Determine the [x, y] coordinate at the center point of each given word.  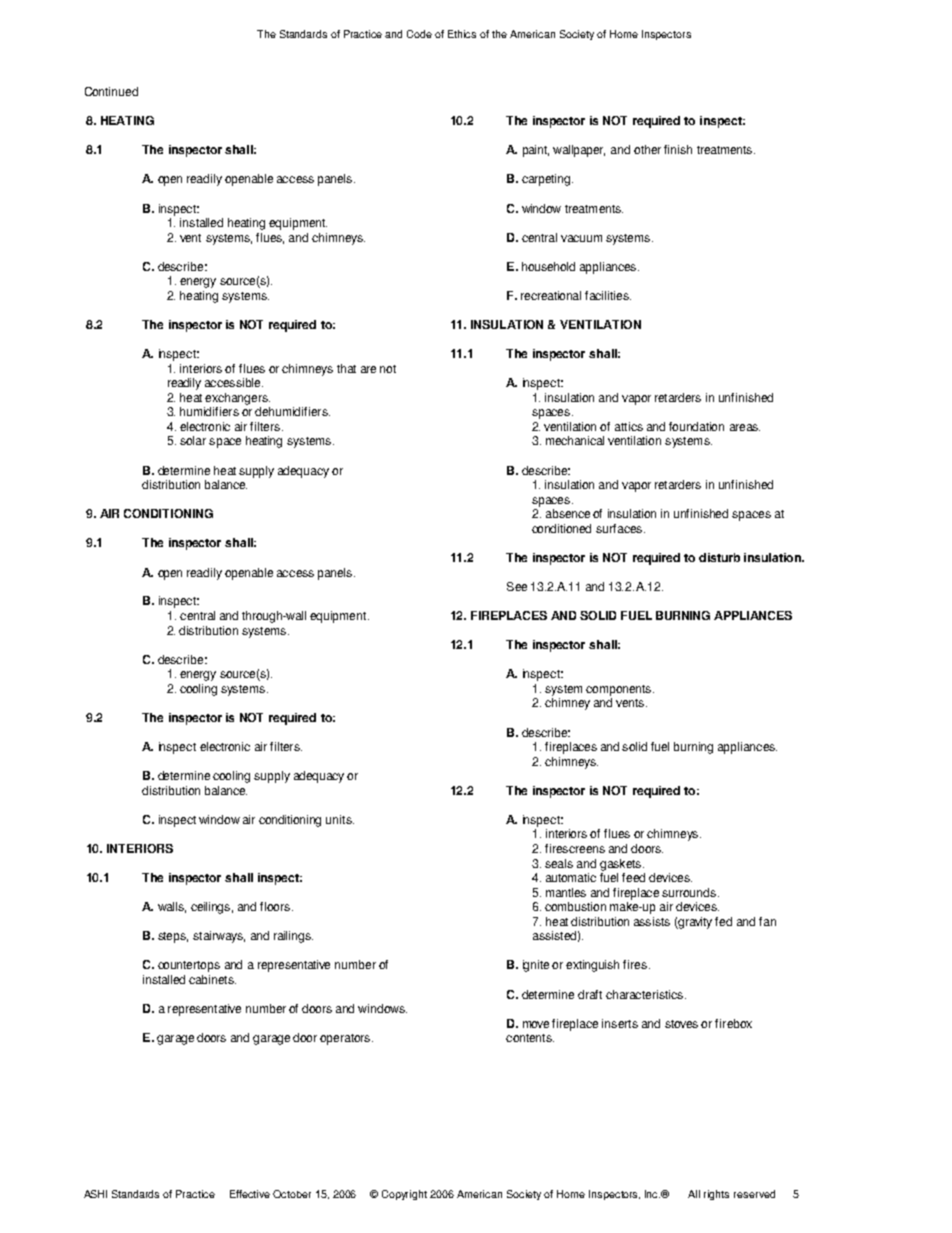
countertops [189, 966]
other [647, 149]
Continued [111, 91]
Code [419, 34]
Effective [250, 1194]
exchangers [237, 399]
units [340, 819]
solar [193, 440]
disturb [719, 557]
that [346, 368]
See [517, 586]
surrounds [689, 892]
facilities [608, 295]
